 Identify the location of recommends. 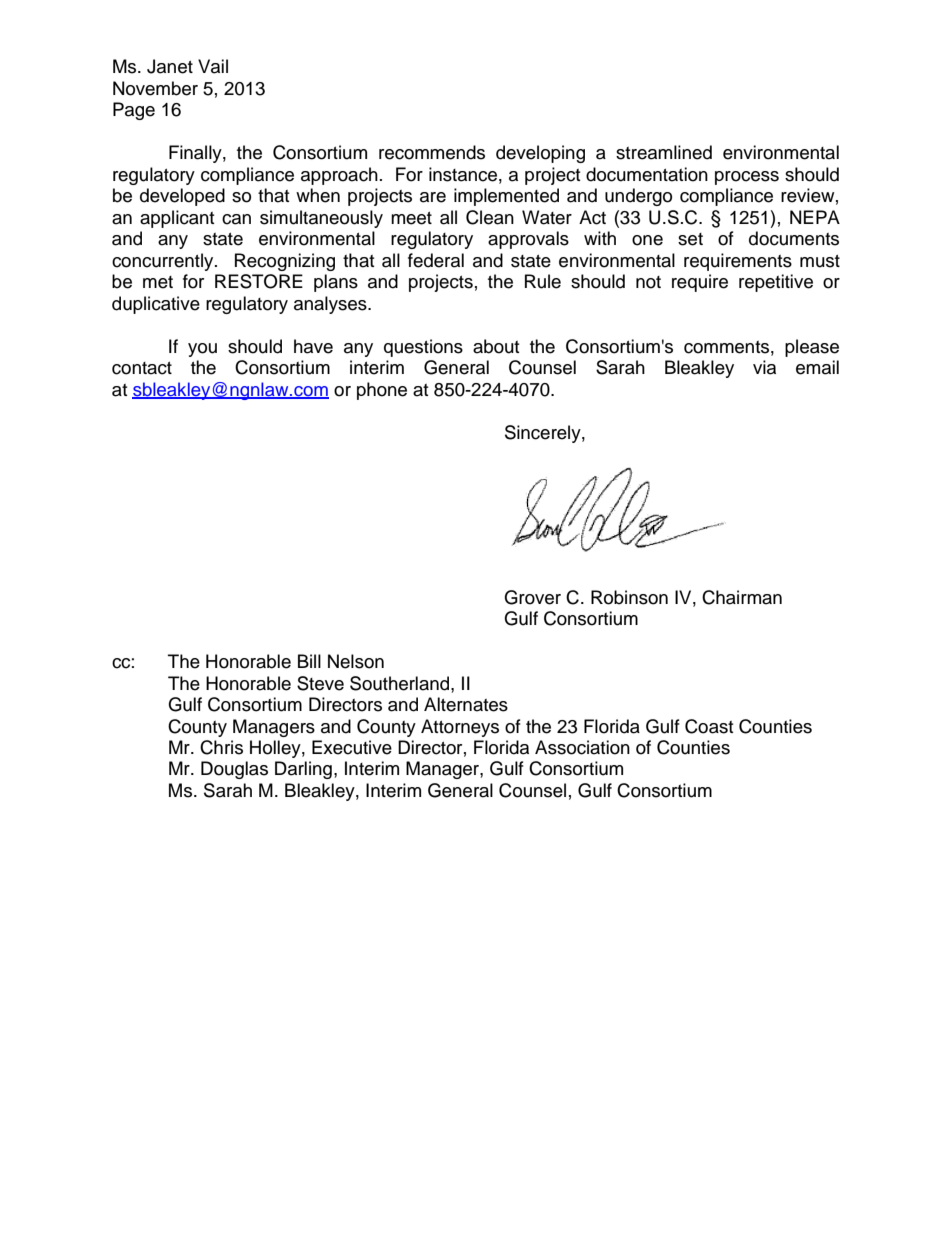
(432, 152).
